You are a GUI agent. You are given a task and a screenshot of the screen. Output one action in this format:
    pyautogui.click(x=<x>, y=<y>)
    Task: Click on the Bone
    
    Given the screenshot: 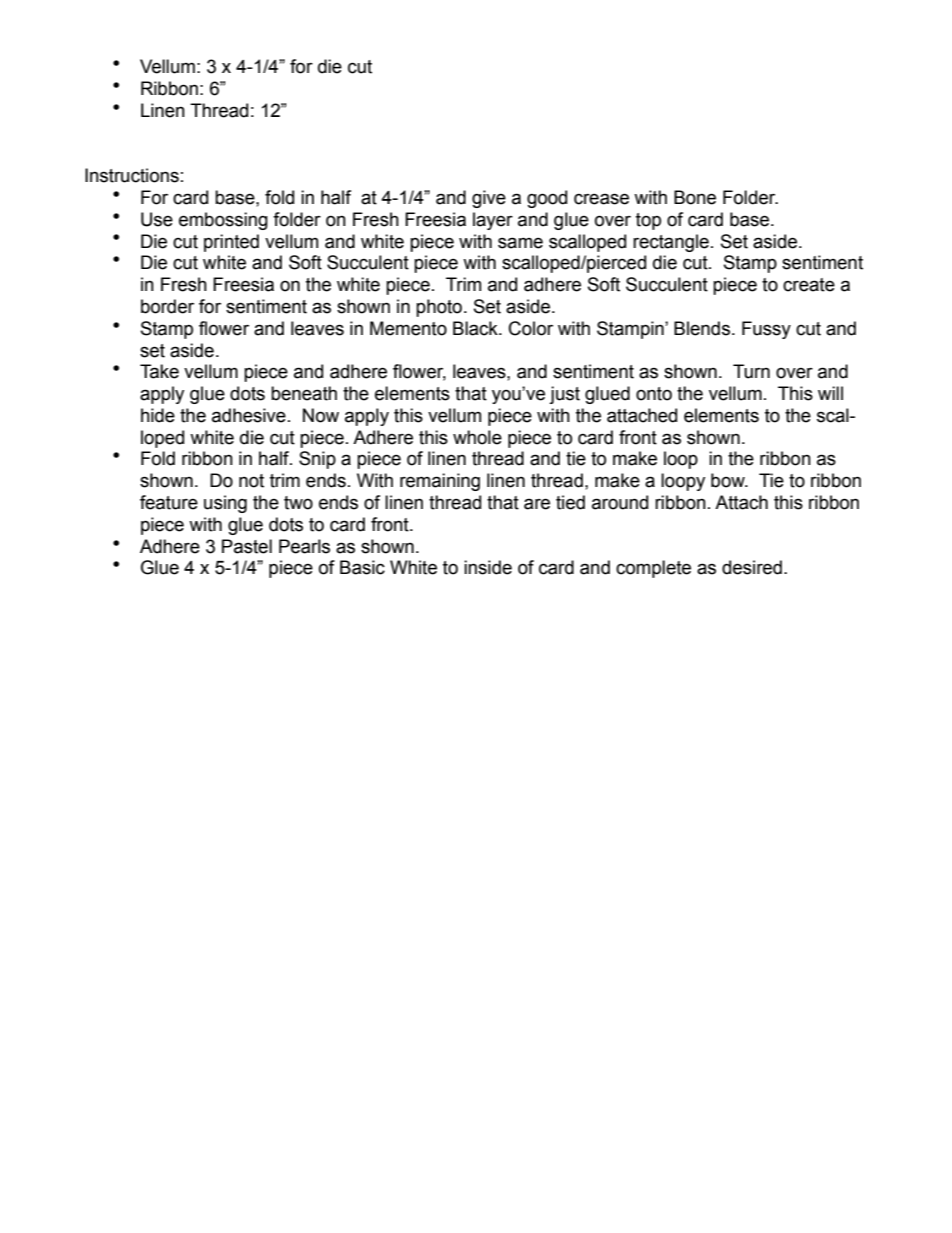 What is the action you would take?
    pyautogui.click(x=695, y=197)
